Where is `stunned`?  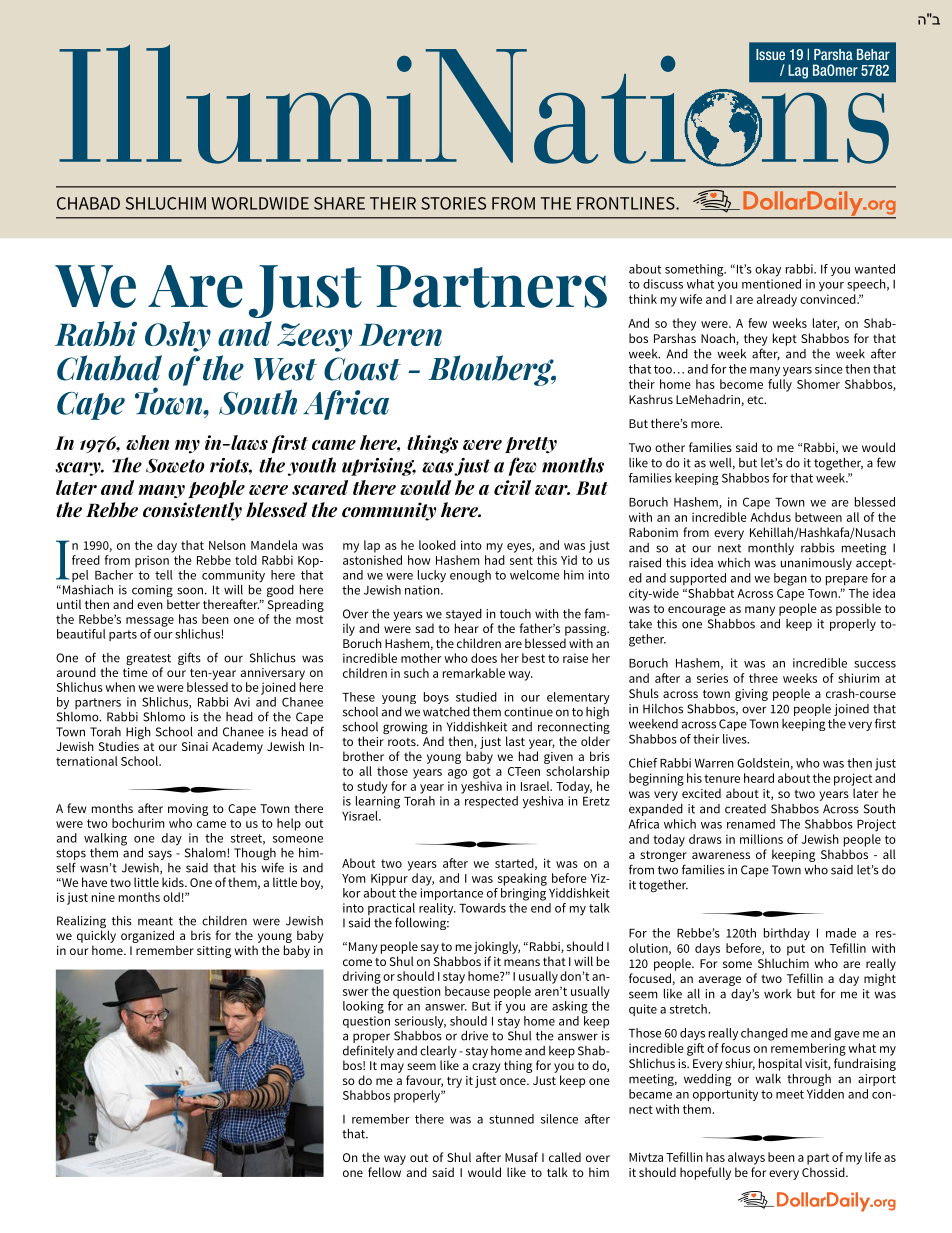 stunned is located at coordinates (511, 1119).
